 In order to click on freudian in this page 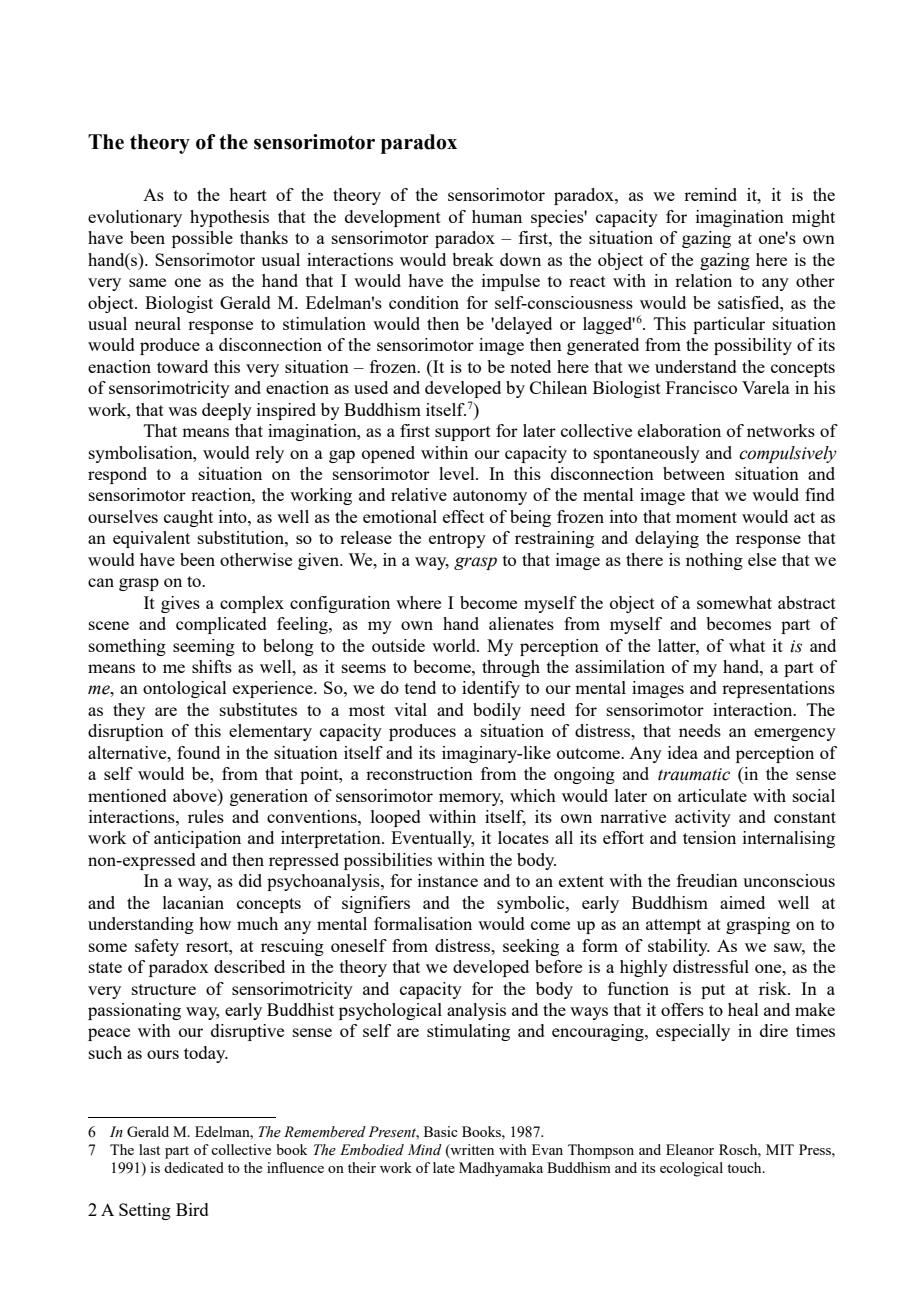, I will do `click(707, 880)`.
